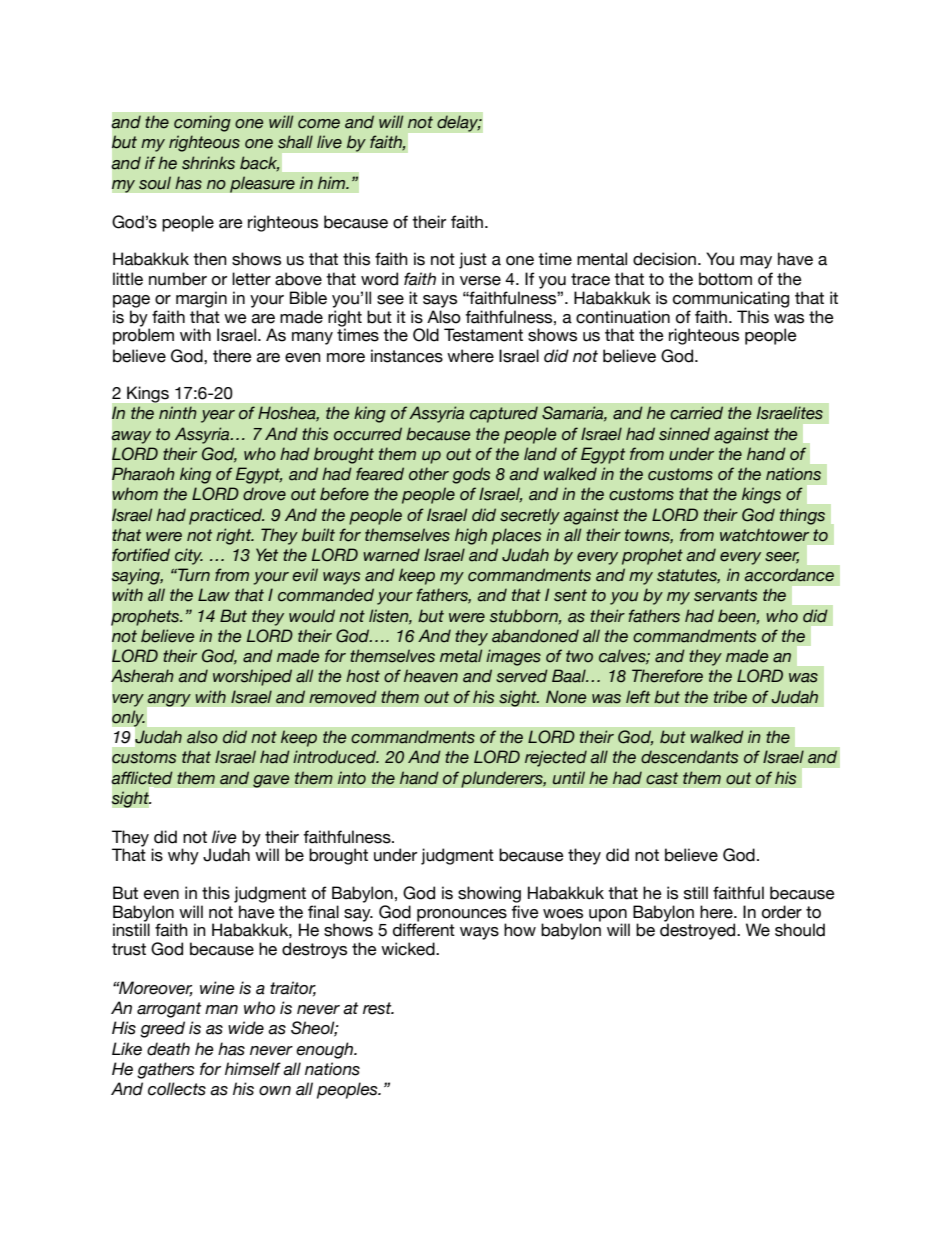 The image size is (952, 1233). I want to click on death, so click(168, 1049).
